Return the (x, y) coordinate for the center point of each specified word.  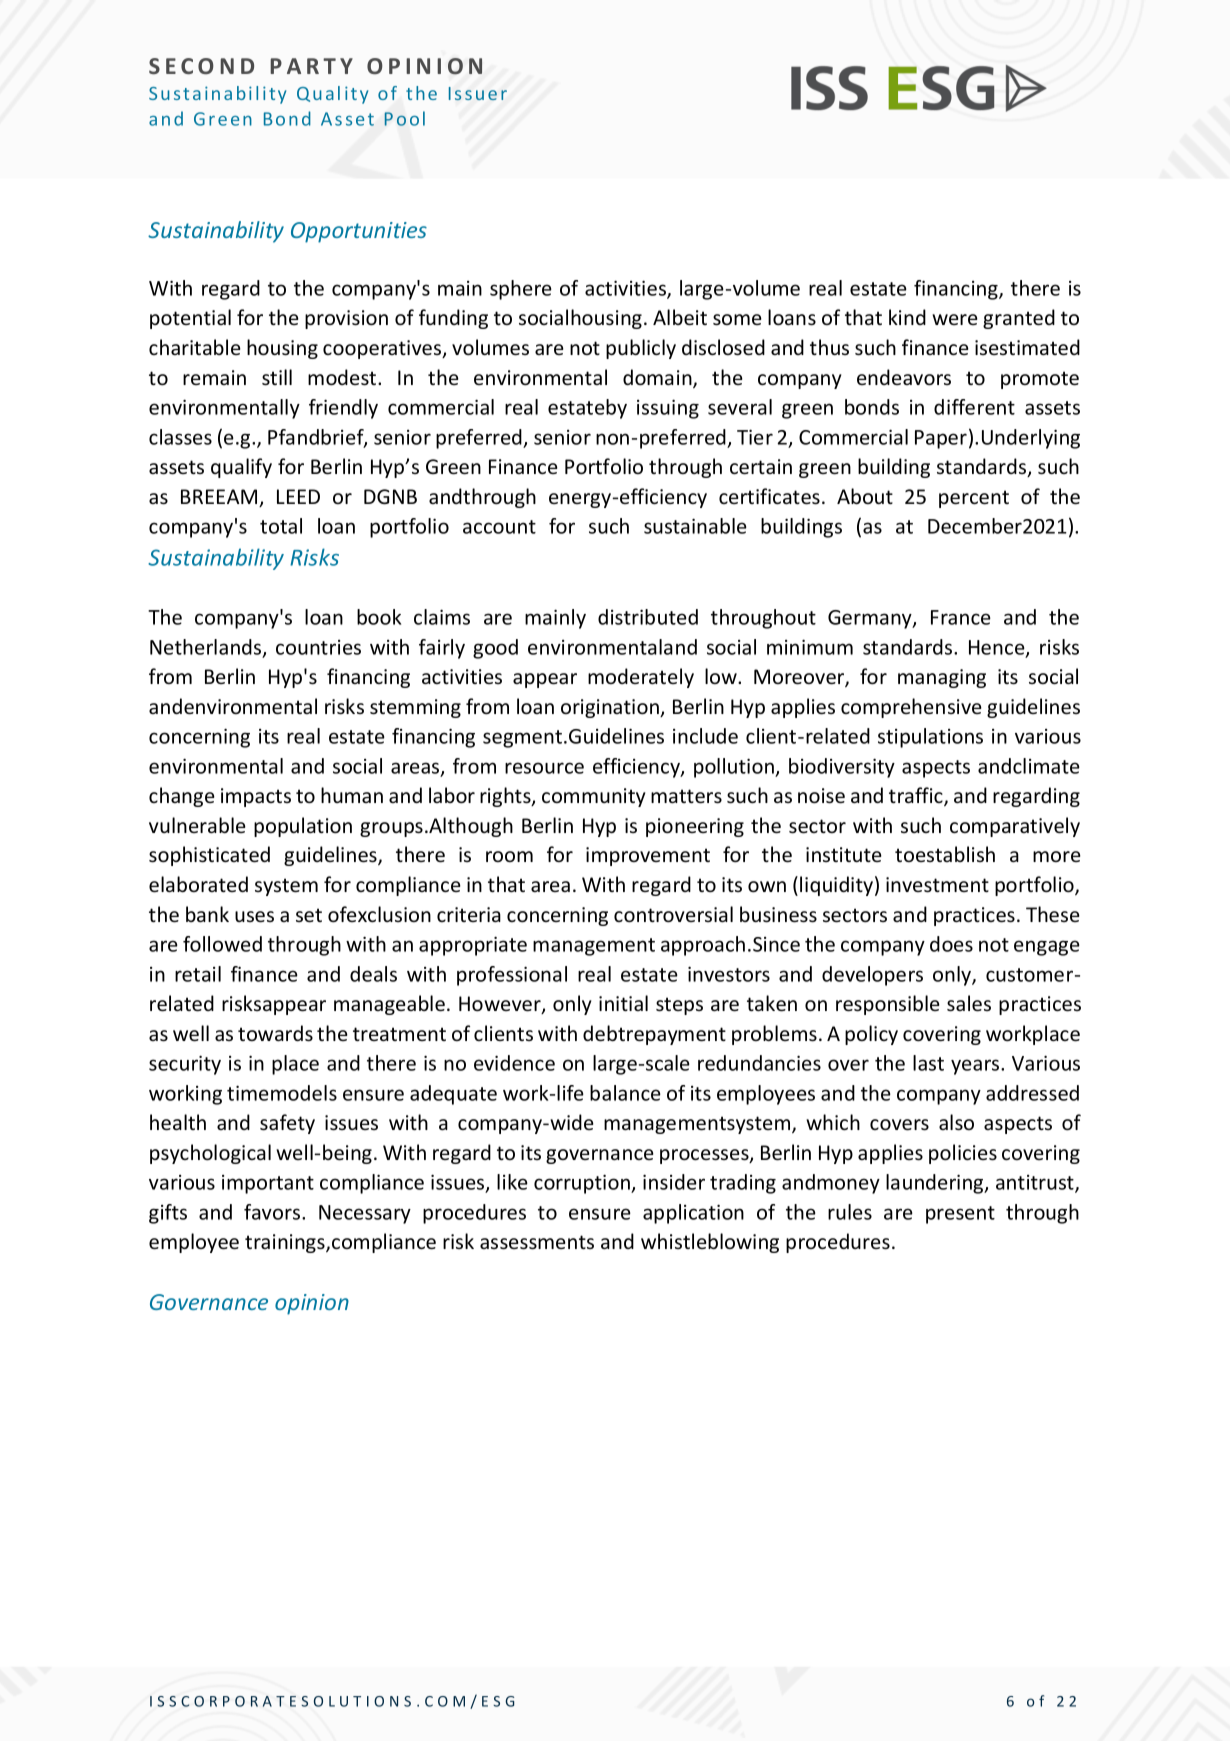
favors (273, 1212)
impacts (256, 797)
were (955, 319)
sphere (521, 290)
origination (611, 708)
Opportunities (359, 232)
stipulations (930, 738)
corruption (583, 1184)
